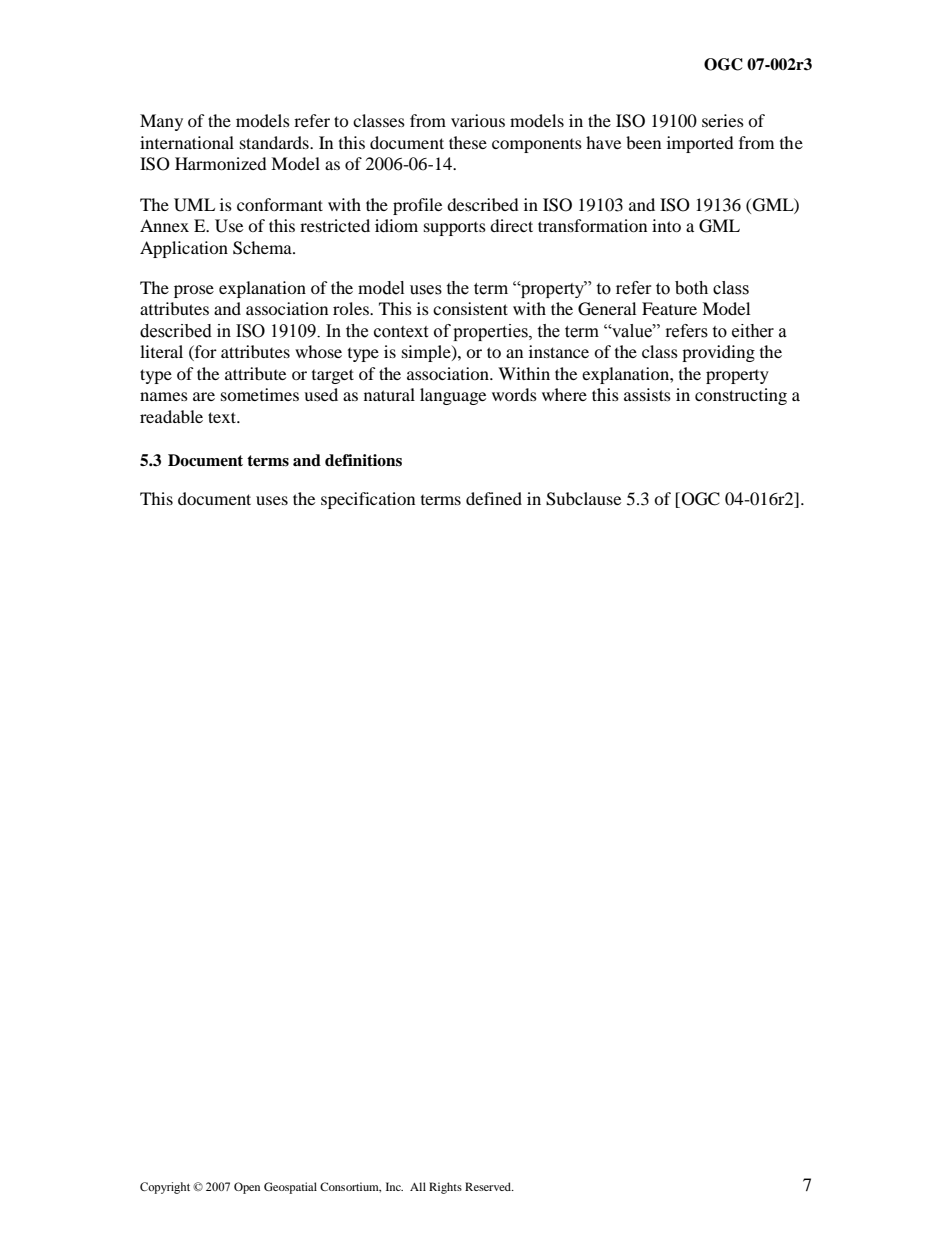 Image resolution: width=952 pixels, height=1233 pixels. What do you see at coordinates (260, 394) in the screenshot?
I see `sometimes` at bounding box center [260, 394].
